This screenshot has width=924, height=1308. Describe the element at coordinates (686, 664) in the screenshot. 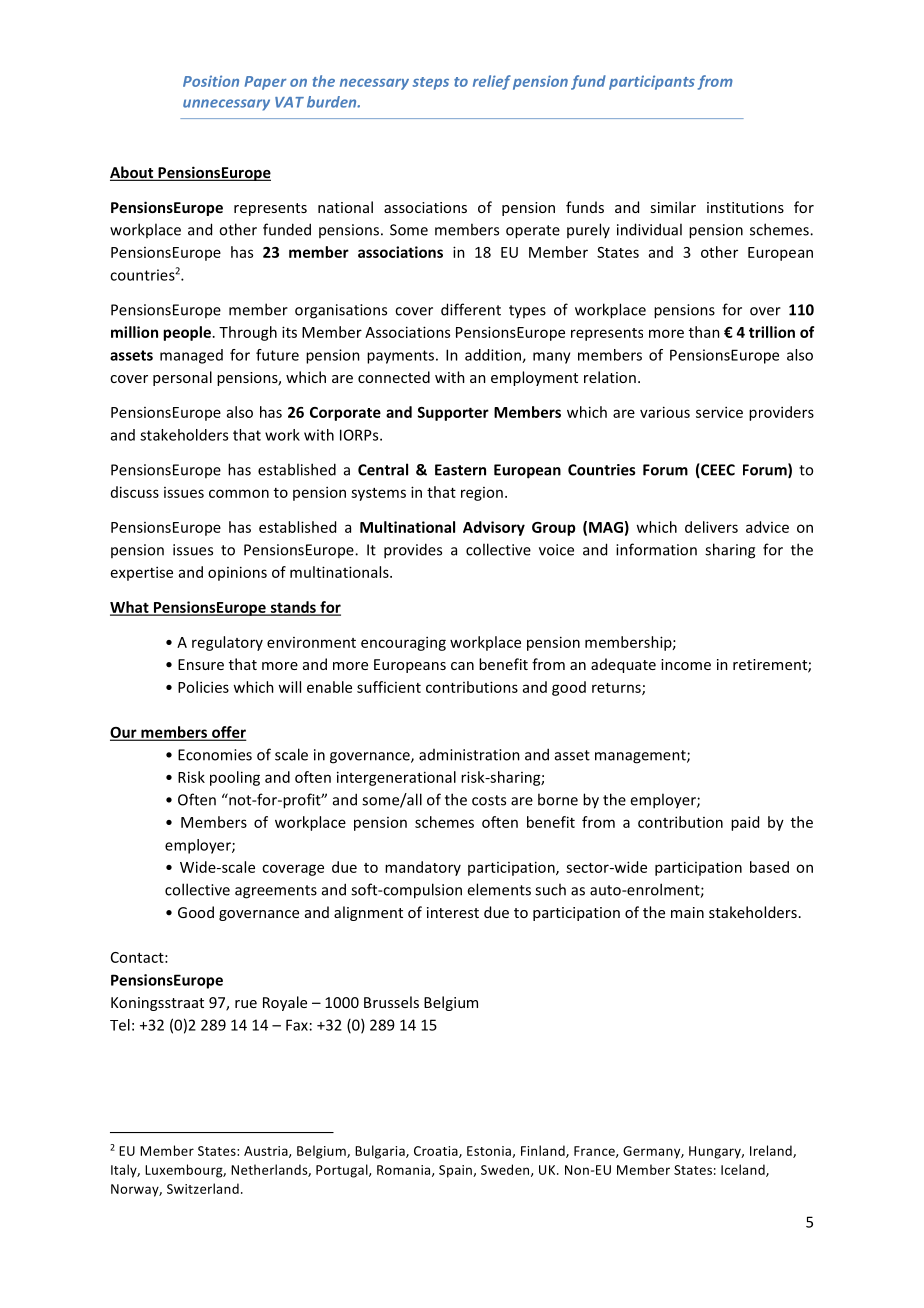

I see `income` at that location.
